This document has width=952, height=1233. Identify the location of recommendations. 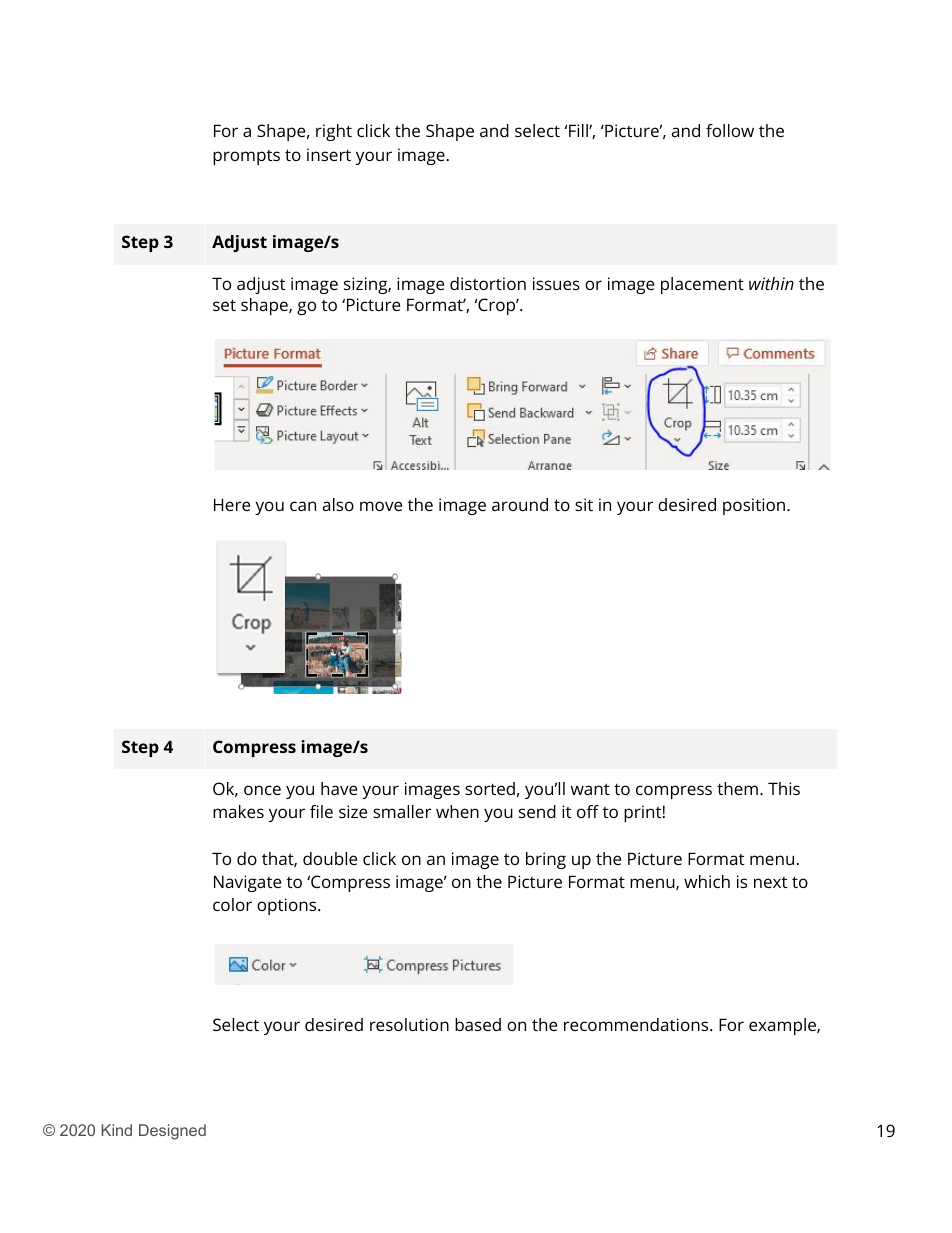
(637, 1024).
